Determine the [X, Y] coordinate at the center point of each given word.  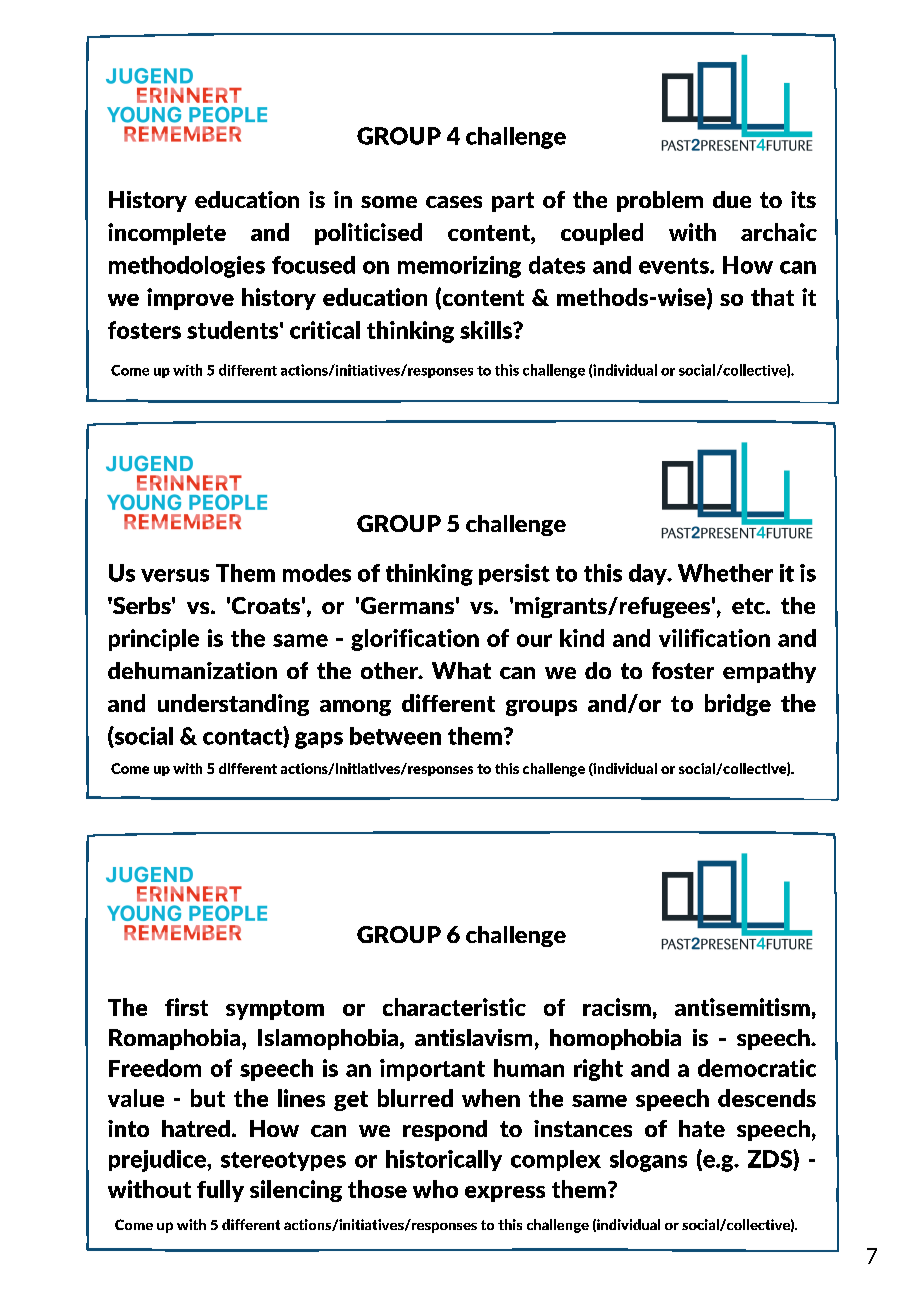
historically [444, 1160]
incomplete [167, 234]
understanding [233, 705]
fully [220, 1191]
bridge [738, 705]
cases [454, 202]
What [461, 670]
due [732, 199]
